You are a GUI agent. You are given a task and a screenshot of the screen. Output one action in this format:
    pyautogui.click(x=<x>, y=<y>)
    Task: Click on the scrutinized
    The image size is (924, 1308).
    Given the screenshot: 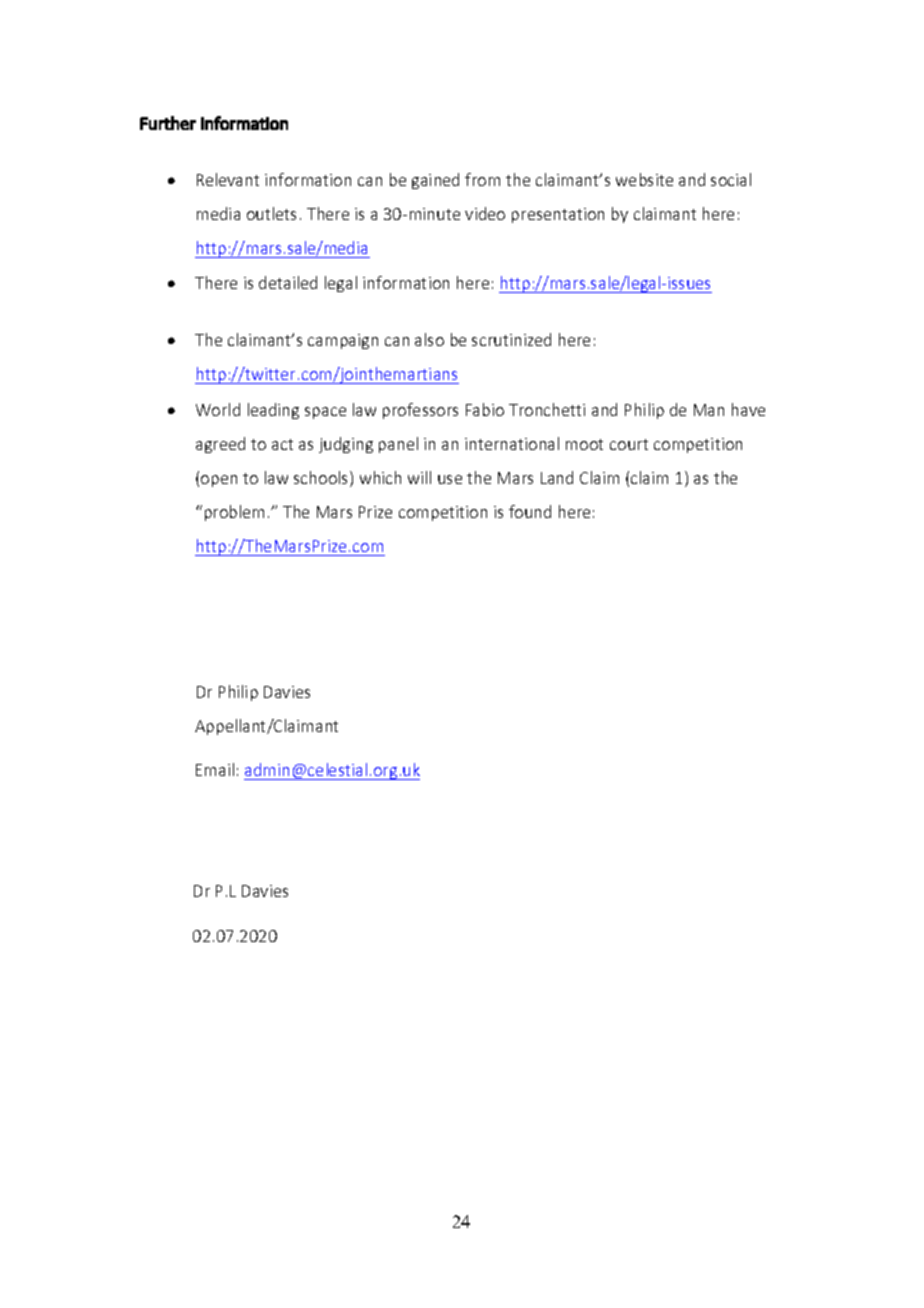 What is the action you would take?
    pyautogui.click(x=511, y=339)
